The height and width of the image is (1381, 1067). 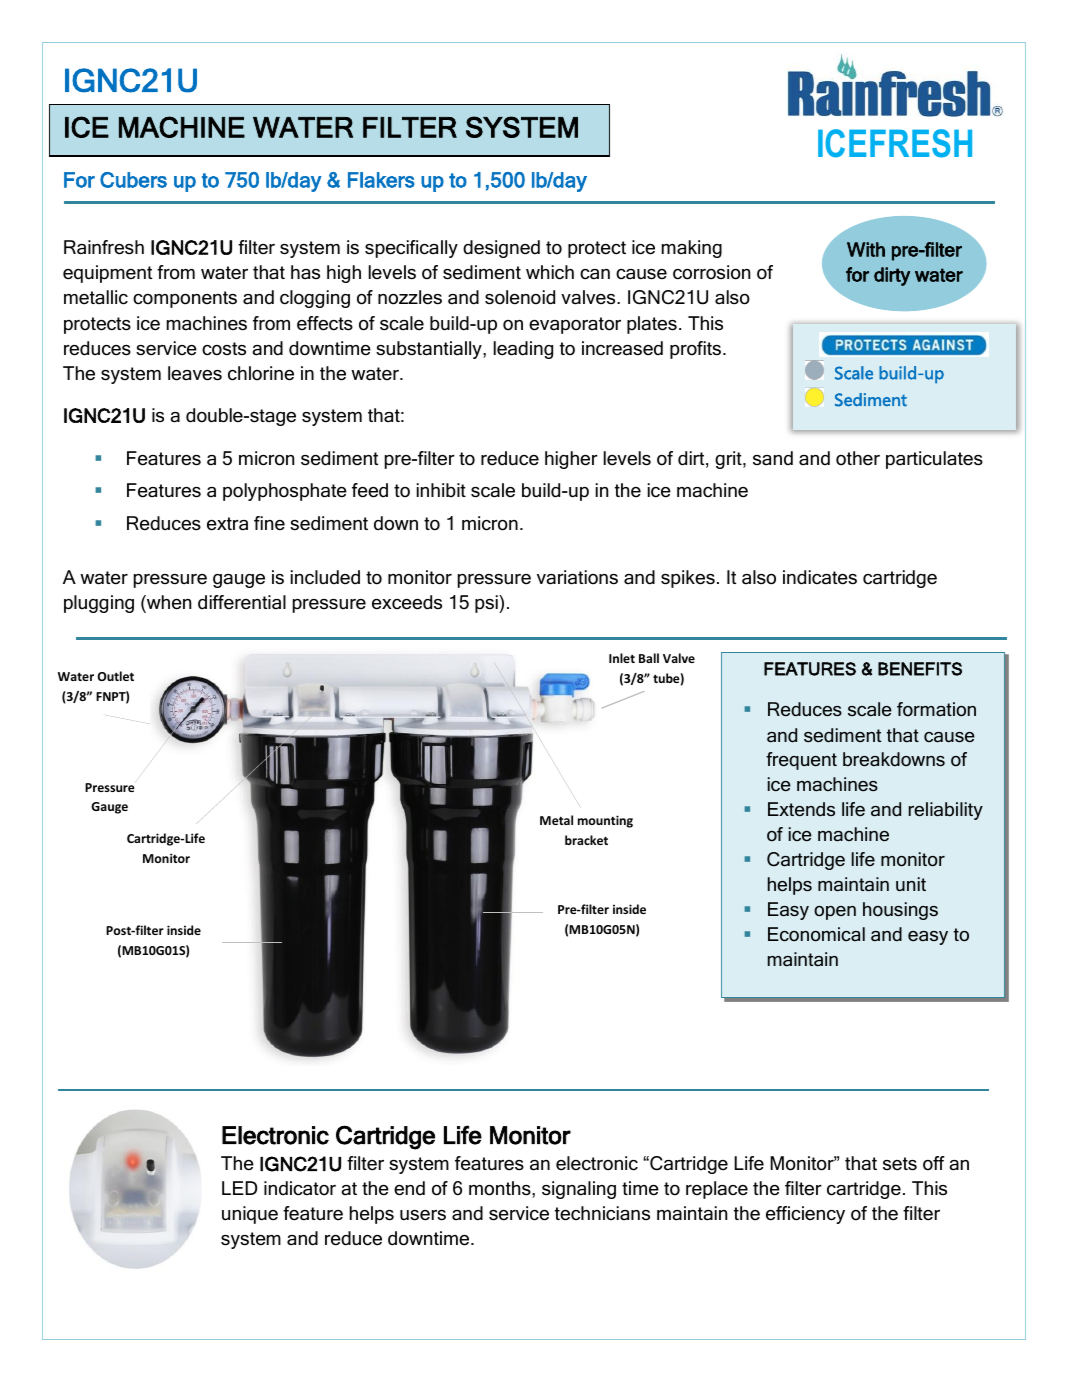 What do you see at coordinates (866, 249) in the image?
I see `With` at bounding box center [866, 249].
